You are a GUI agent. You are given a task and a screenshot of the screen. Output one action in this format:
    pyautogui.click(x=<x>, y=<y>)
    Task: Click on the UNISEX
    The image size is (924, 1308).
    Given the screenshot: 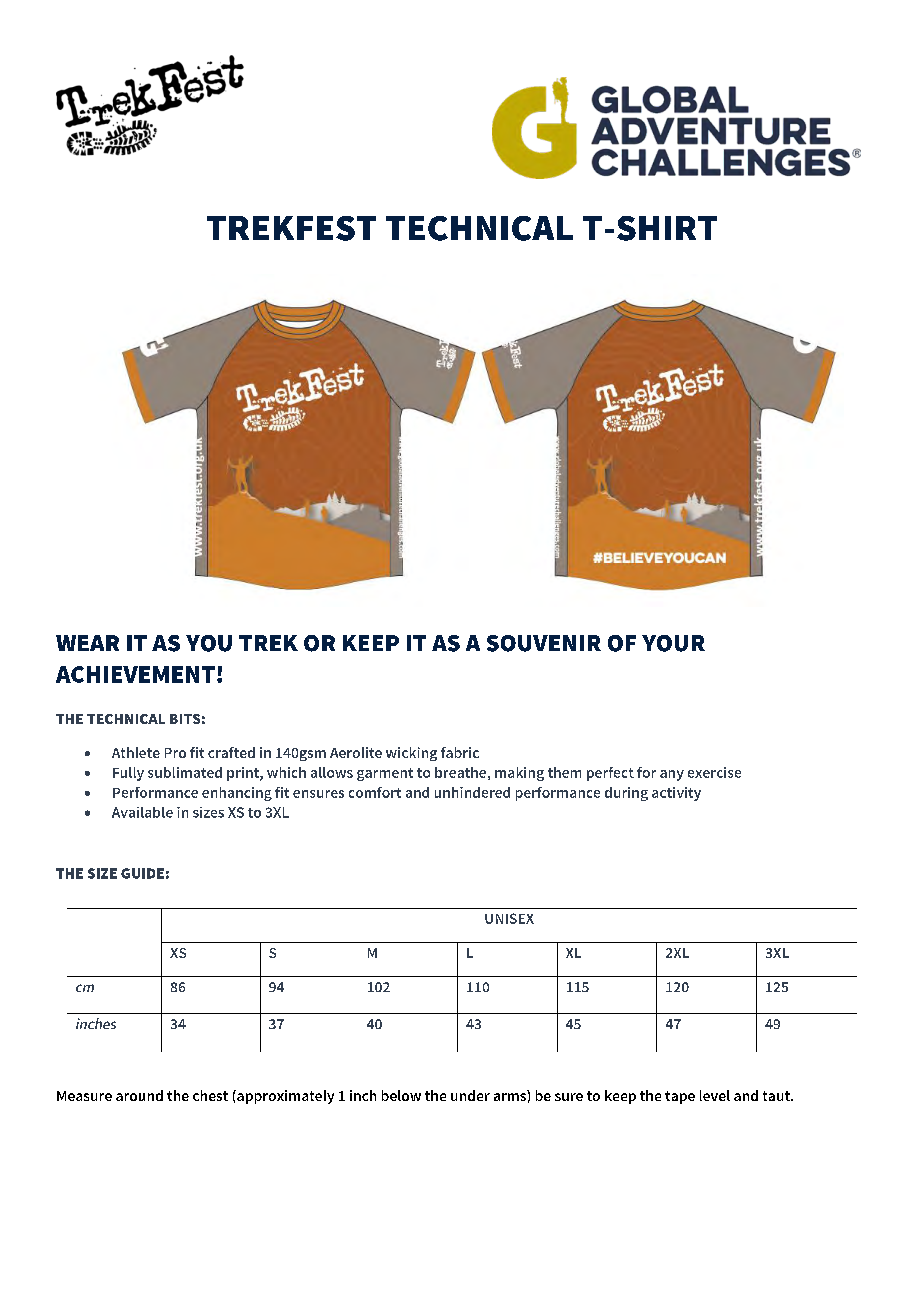 What is the action you would take?
    pyautogui.click(x=509, y=918)
